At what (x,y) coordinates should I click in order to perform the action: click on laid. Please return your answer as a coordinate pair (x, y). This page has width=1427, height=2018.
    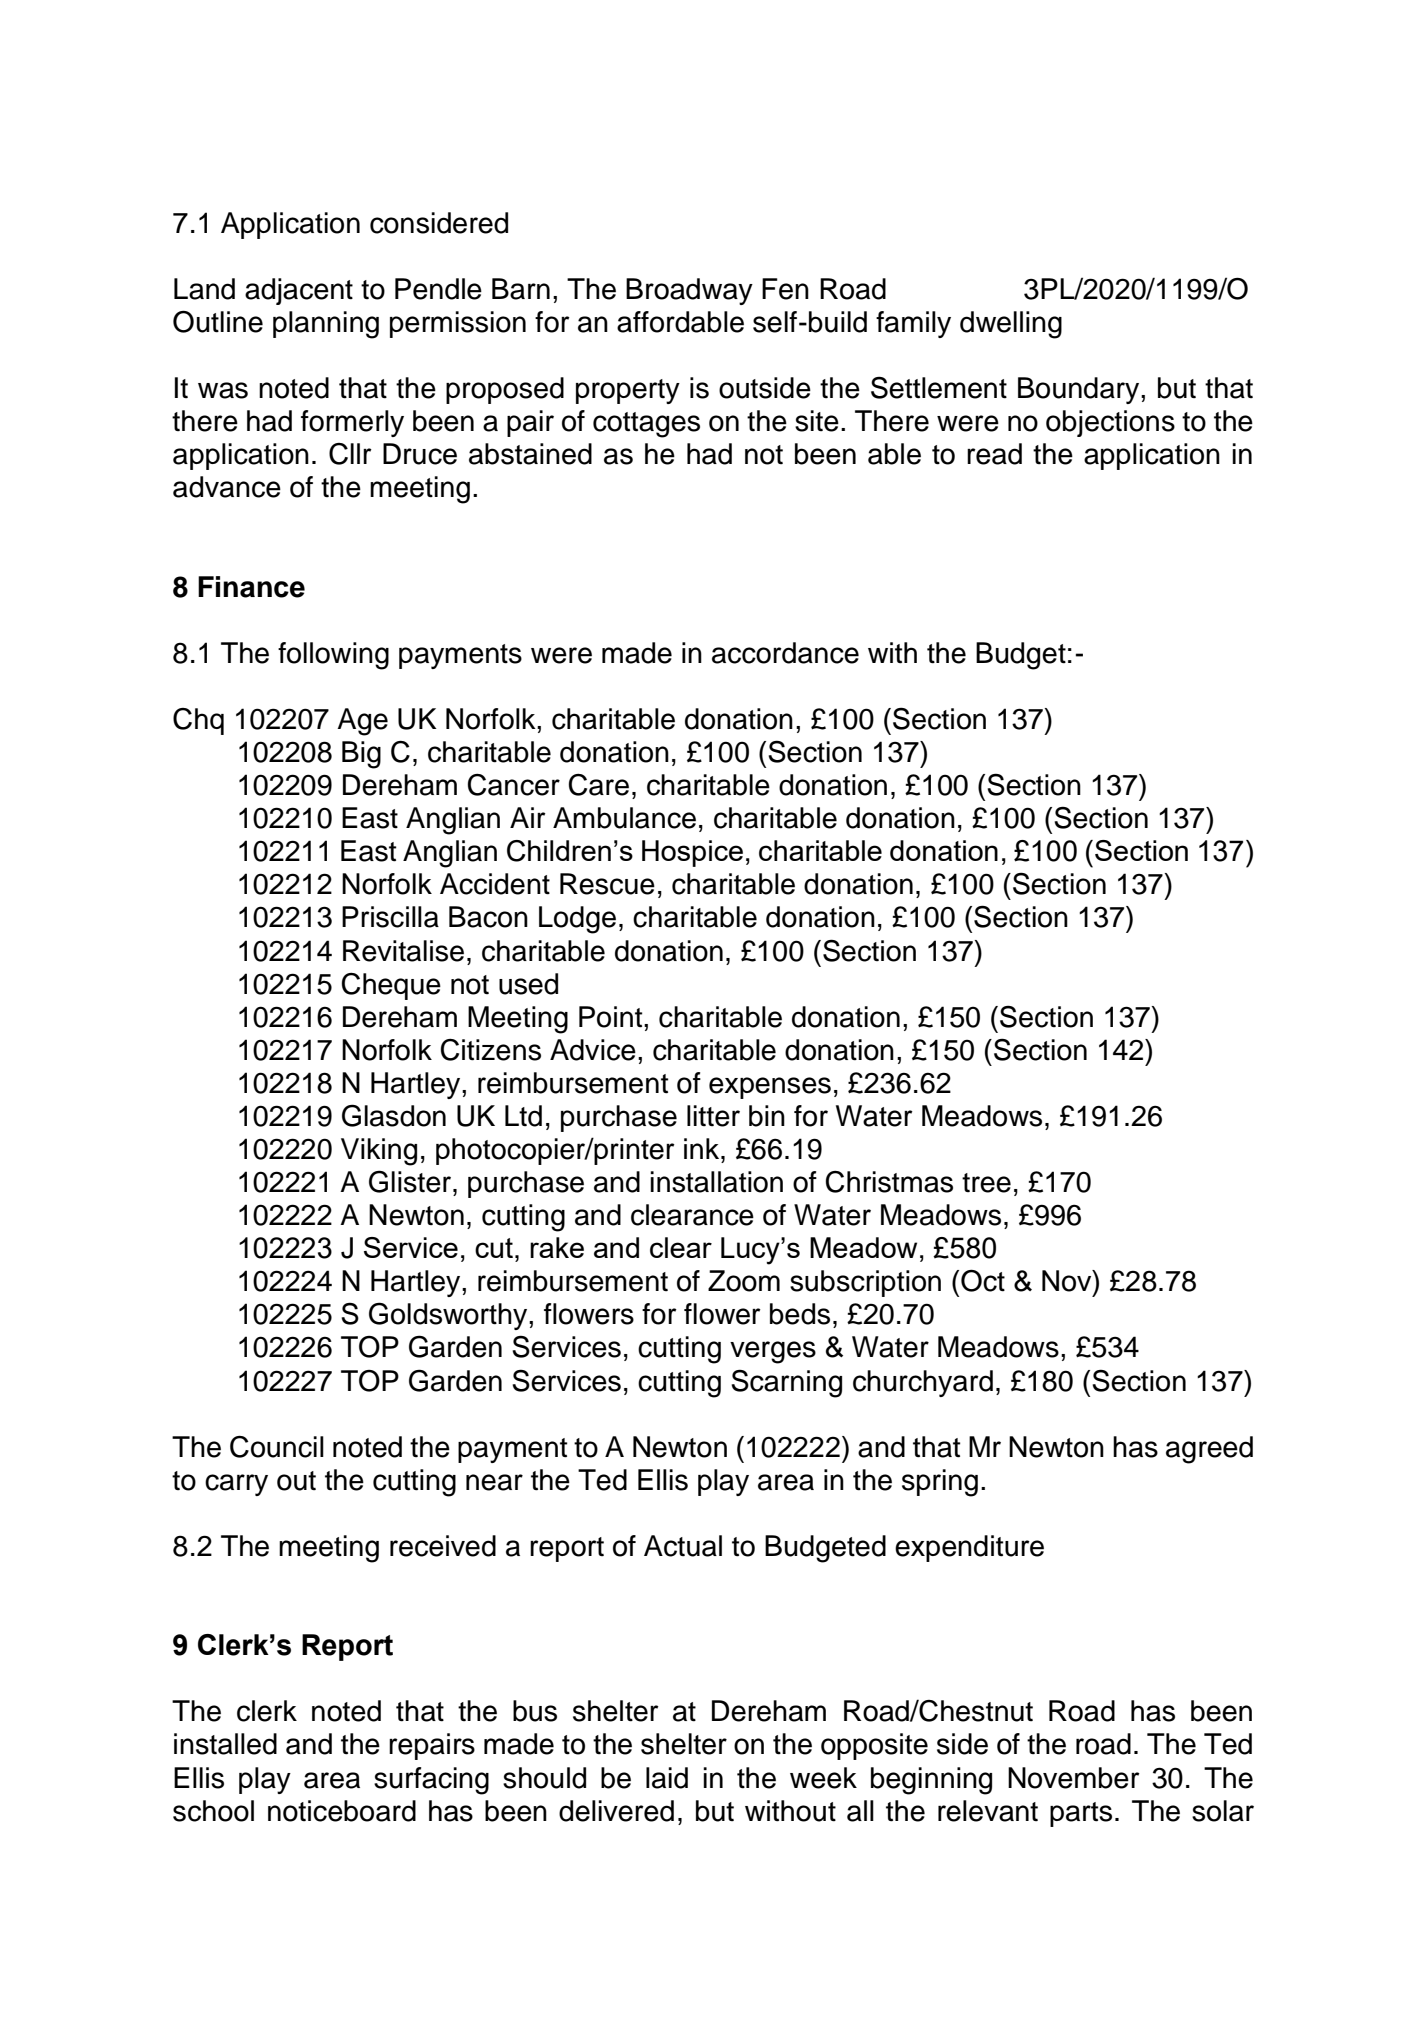
    Looking at the image, I should click on (667, 1778).
